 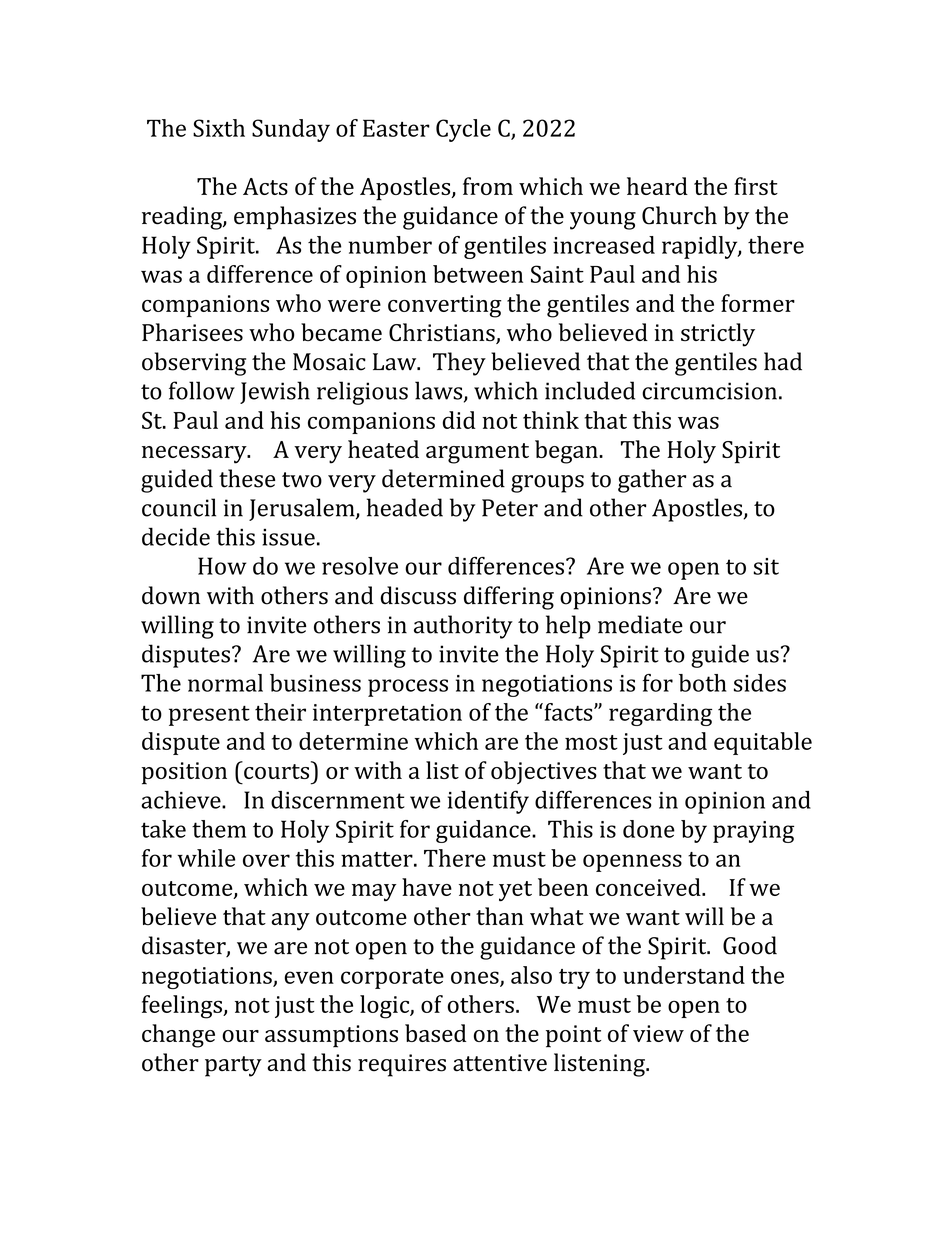 What do you see at coordinates (718, 335) in the screenshot?
I see `strictly` at bounding box center [718, 335].
